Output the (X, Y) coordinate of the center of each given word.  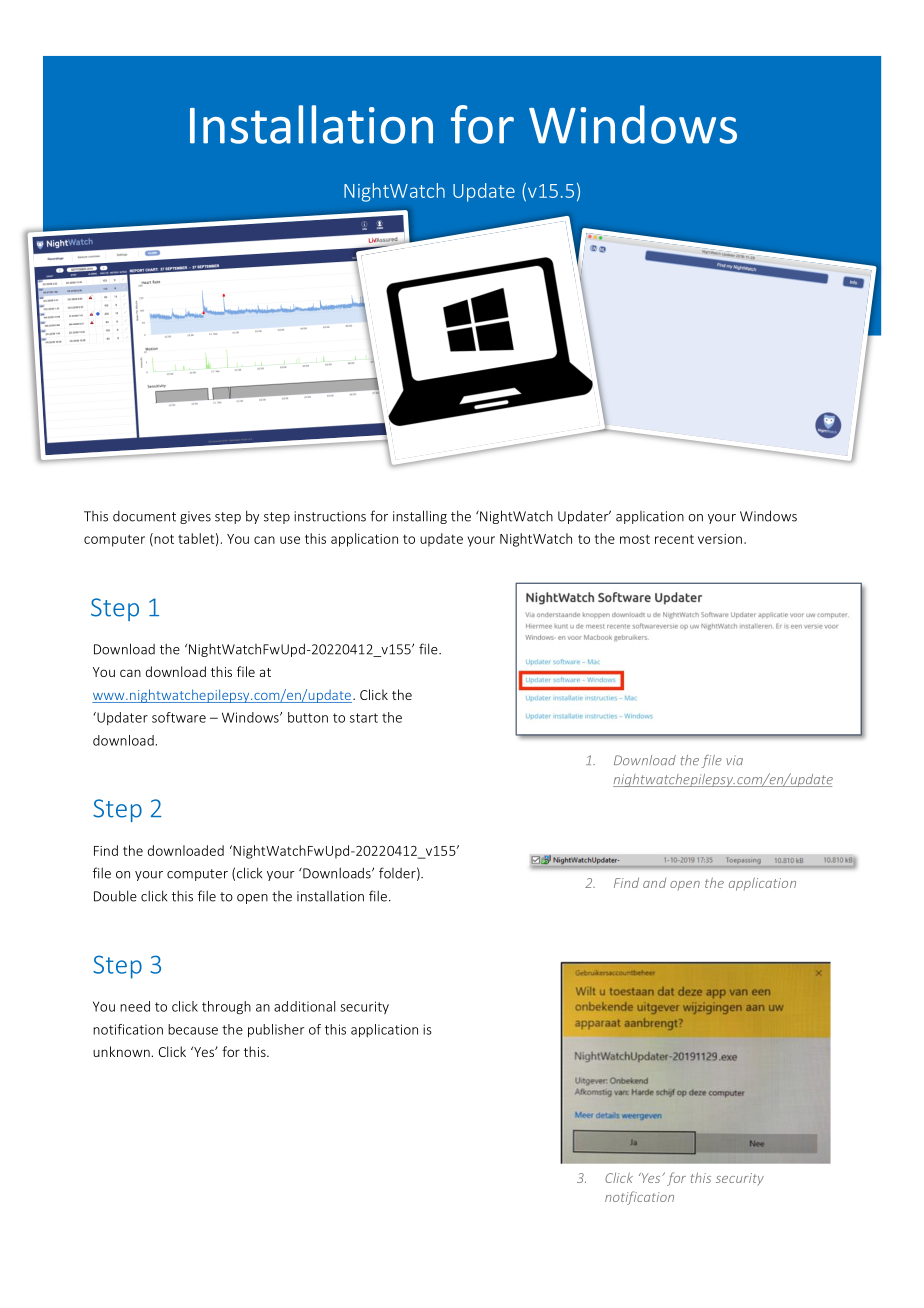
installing (420, 517)
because (193, 1029)
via (734, 760)
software (179, 717)
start (364, 718)
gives (195, 517)
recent (674, 539)
